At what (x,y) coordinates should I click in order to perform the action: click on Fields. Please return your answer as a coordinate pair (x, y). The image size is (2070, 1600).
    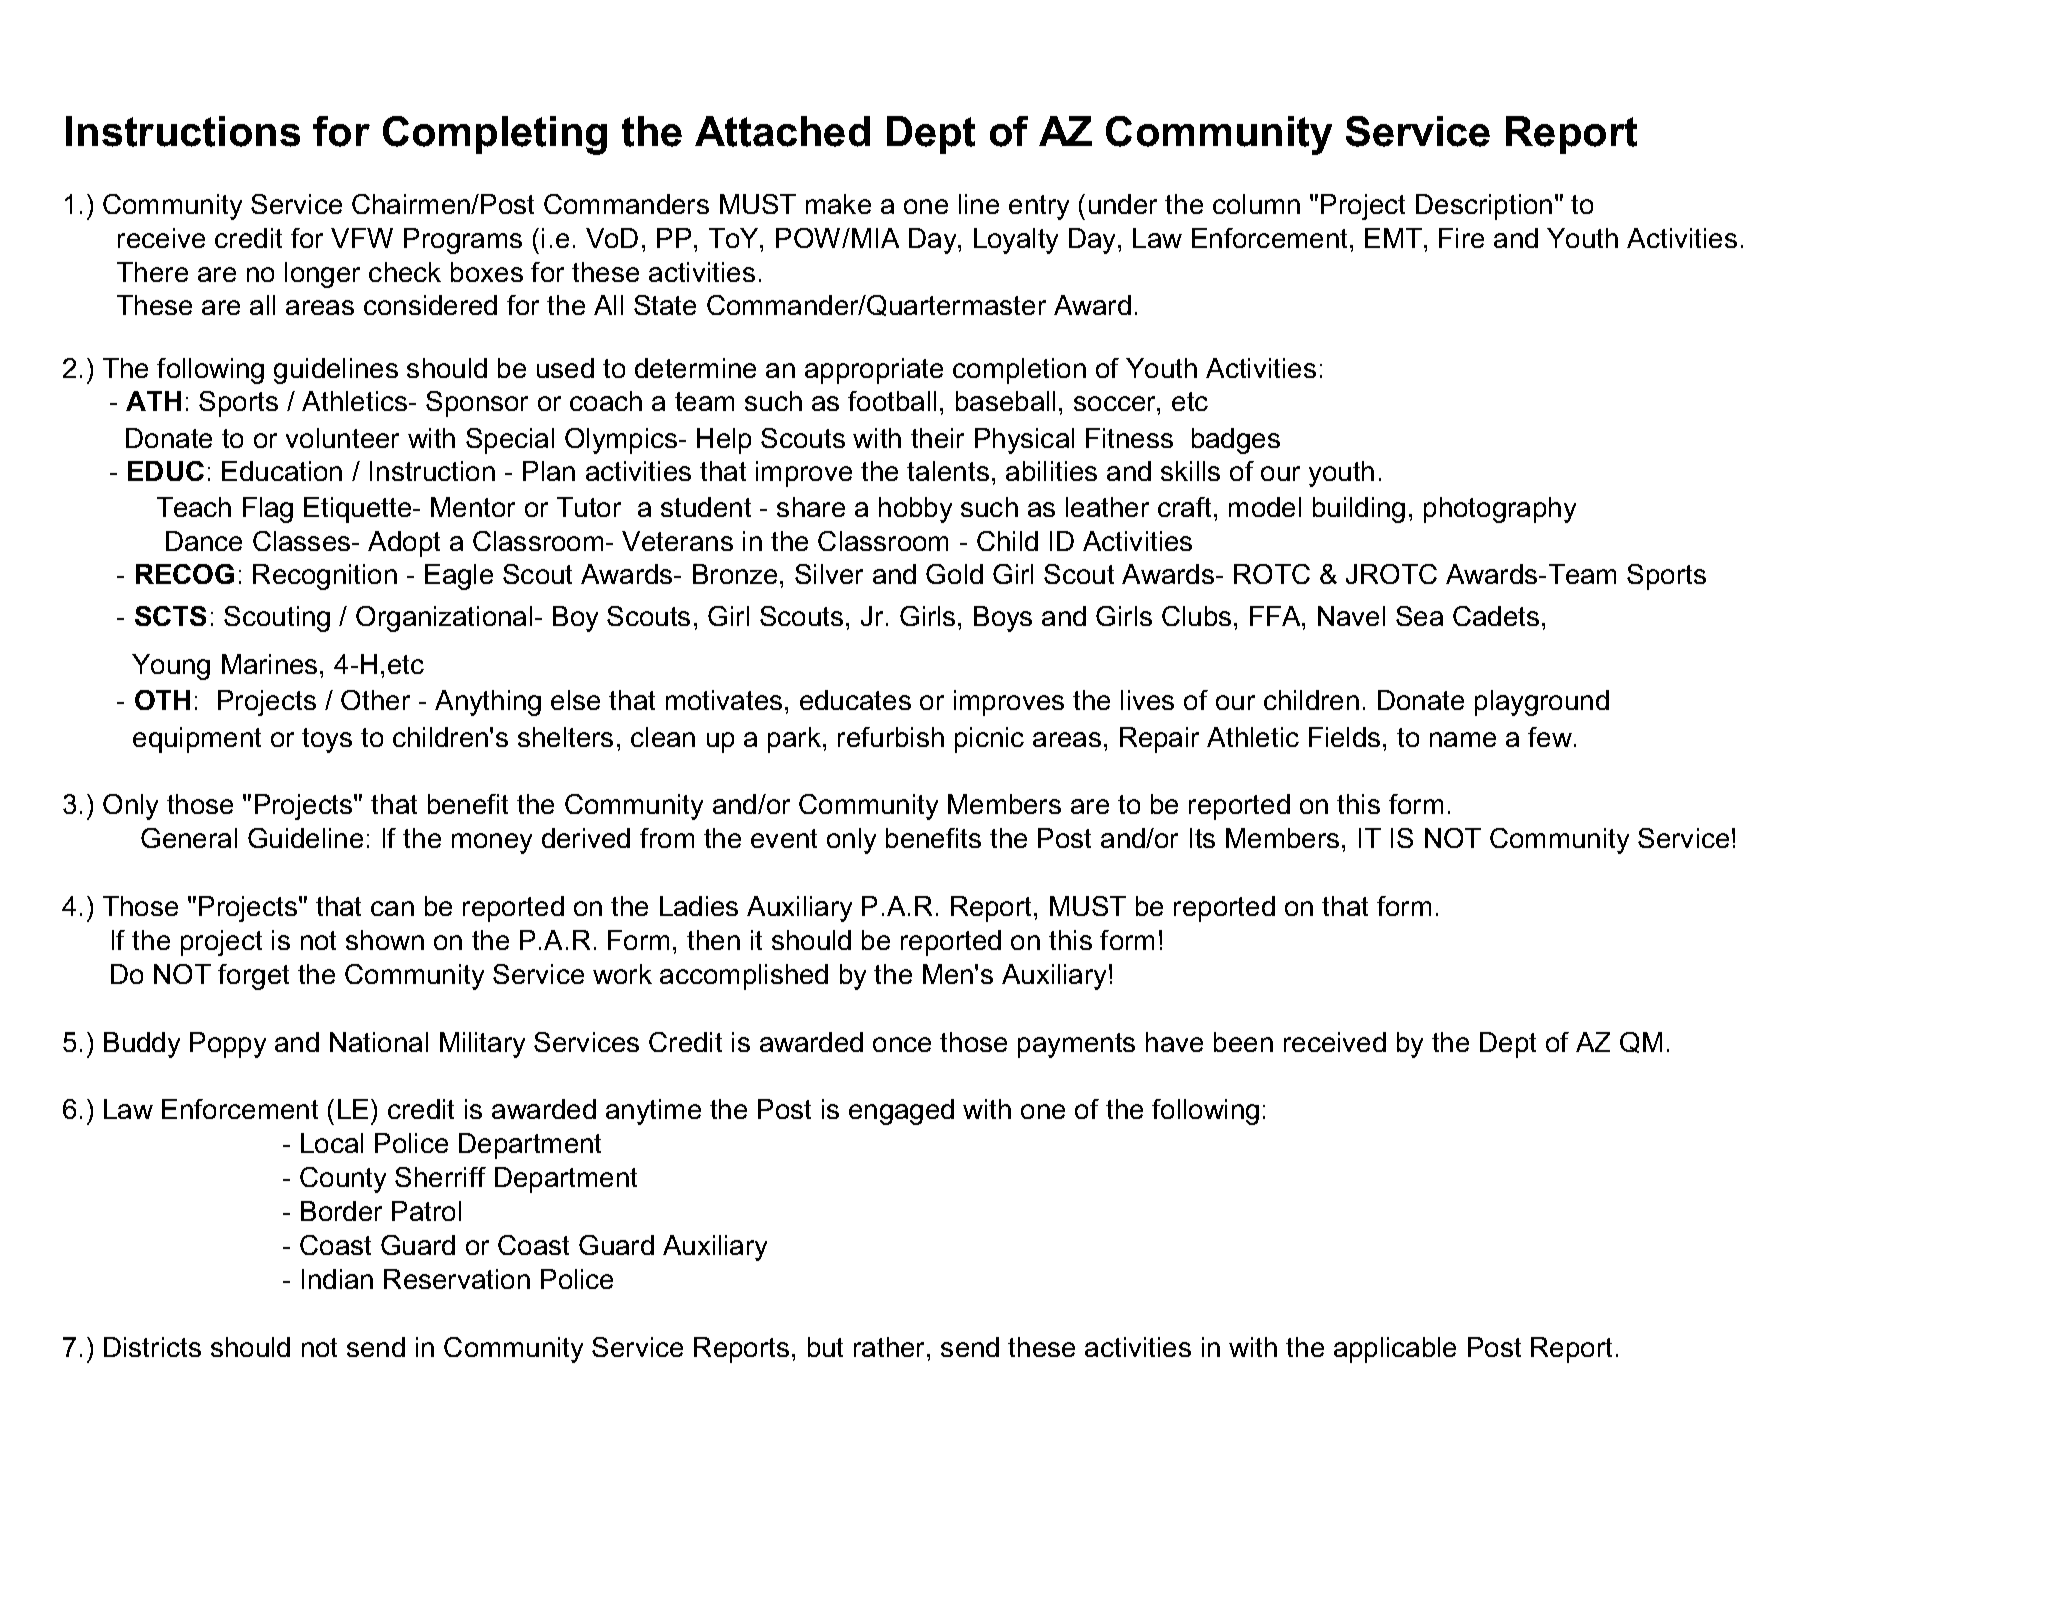
    Looking at the image, I should click on (1344, 737).
